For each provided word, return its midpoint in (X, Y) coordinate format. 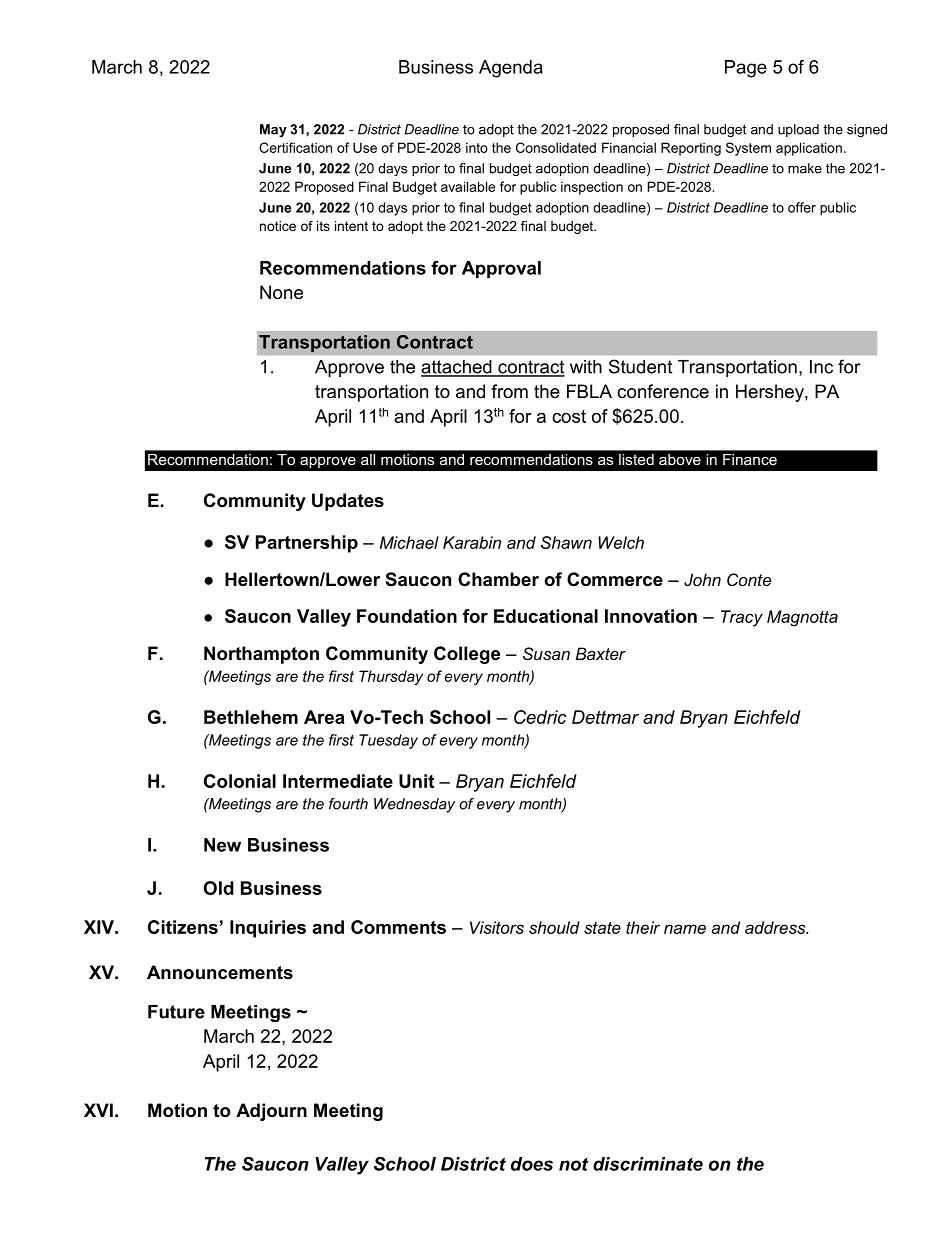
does (532, 1164)
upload (798, 130)
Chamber (498, 579)
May (273, 130)
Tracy (742, 618)
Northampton (261, 655)
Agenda (511, 69)
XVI (98, 1110)
